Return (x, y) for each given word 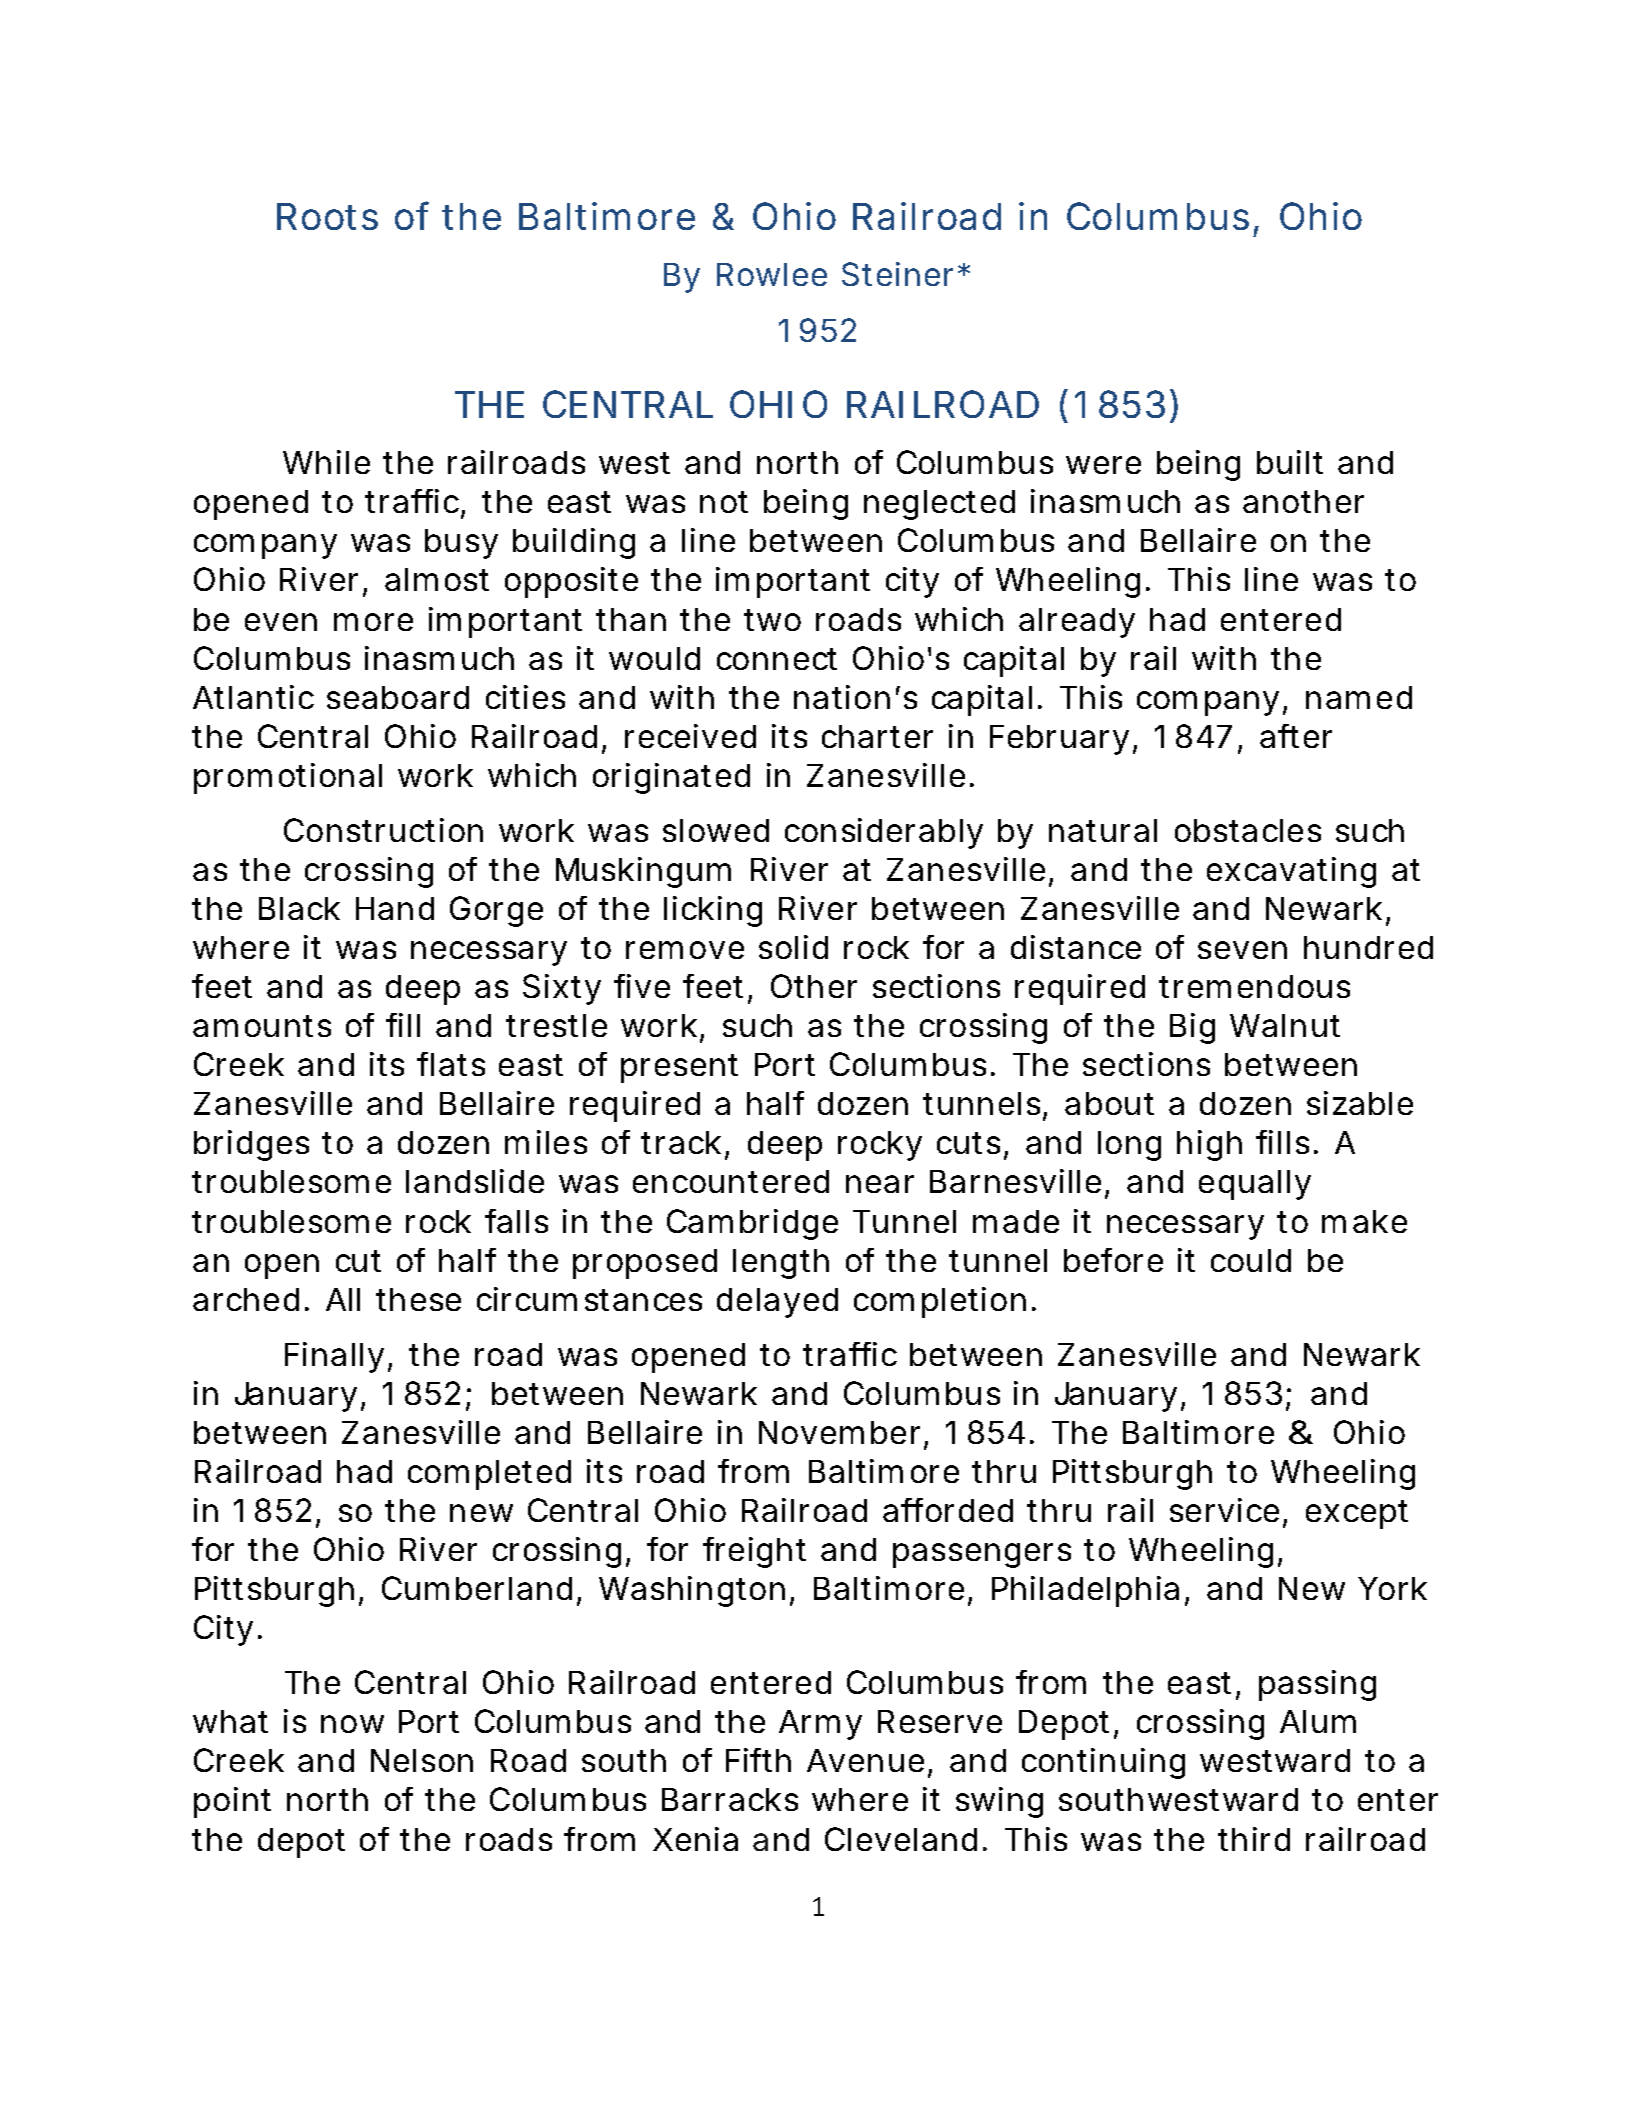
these (418, 1299)
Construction (383, 830)
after (1296, 736)
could (1251, 1260)
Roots (327, 216)
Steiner (897, 274)
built (1290, 462)
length (781, 1264)
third (1254, 1839)
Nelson (422, 1760)
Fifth (758, 1760)
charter (877, 736)
